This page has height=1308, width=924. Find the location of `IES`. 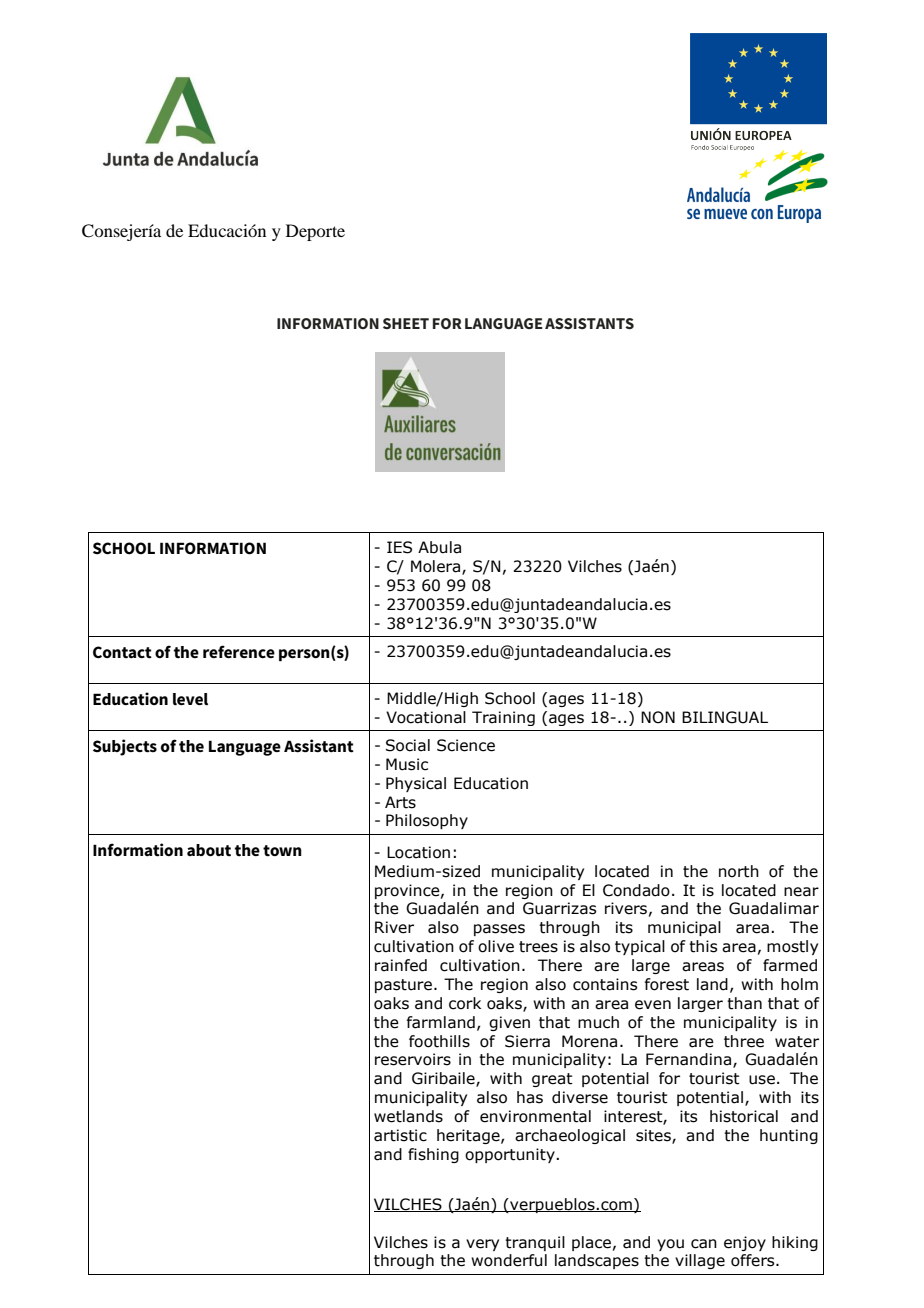

IES is located at coordinates (399, 547).
